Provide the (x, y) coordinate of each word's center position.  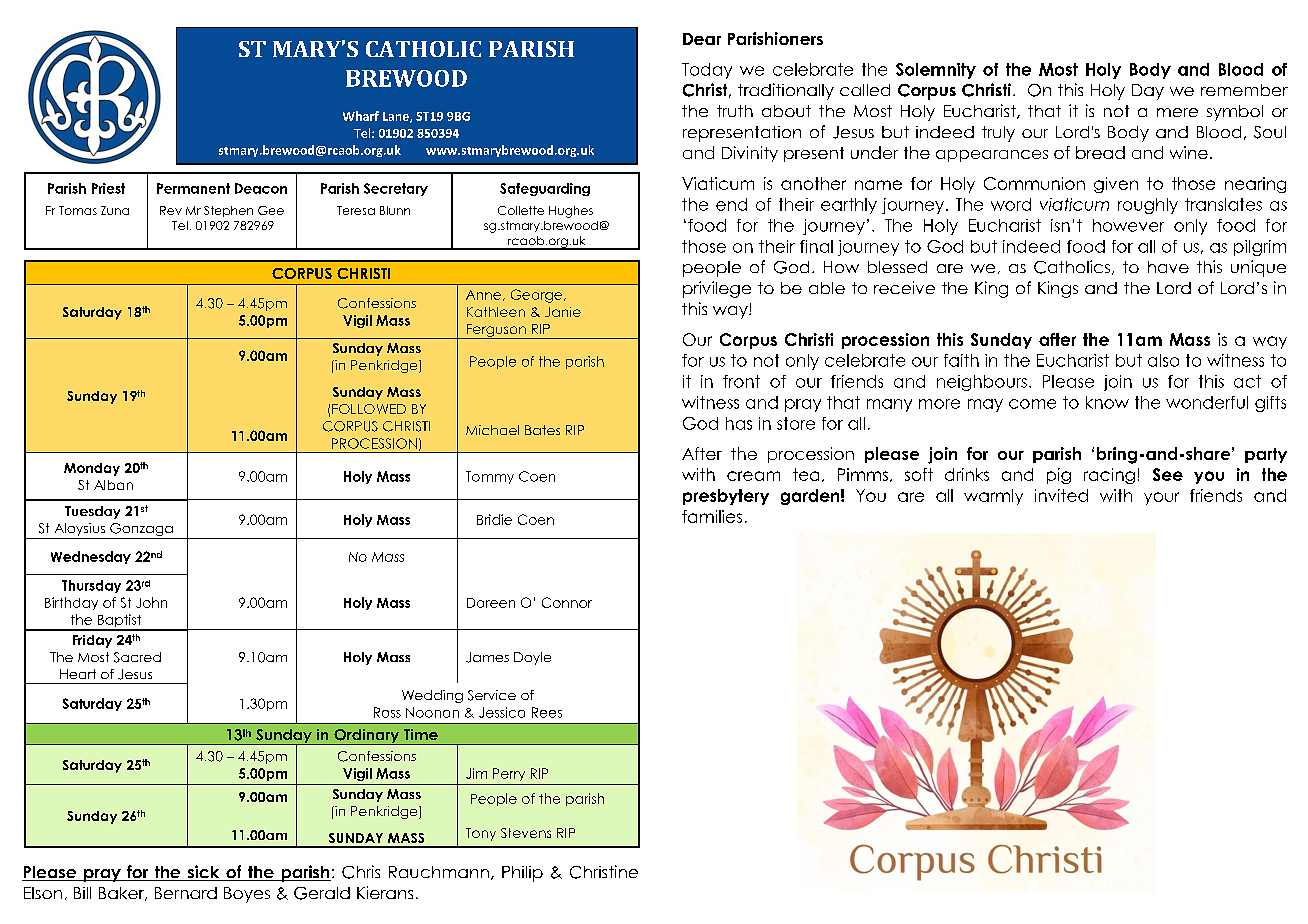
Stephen (228, 211)
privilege (717, 289)
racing (1109, 476)
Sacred (137, 657)
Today (707, 71)
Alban (113, 485)
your (1161, 498)
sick (203, 873)
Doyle (532, 658)
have (1168, 267)
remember (1244, 90)
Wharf (361, 116)
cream (753, 476)
